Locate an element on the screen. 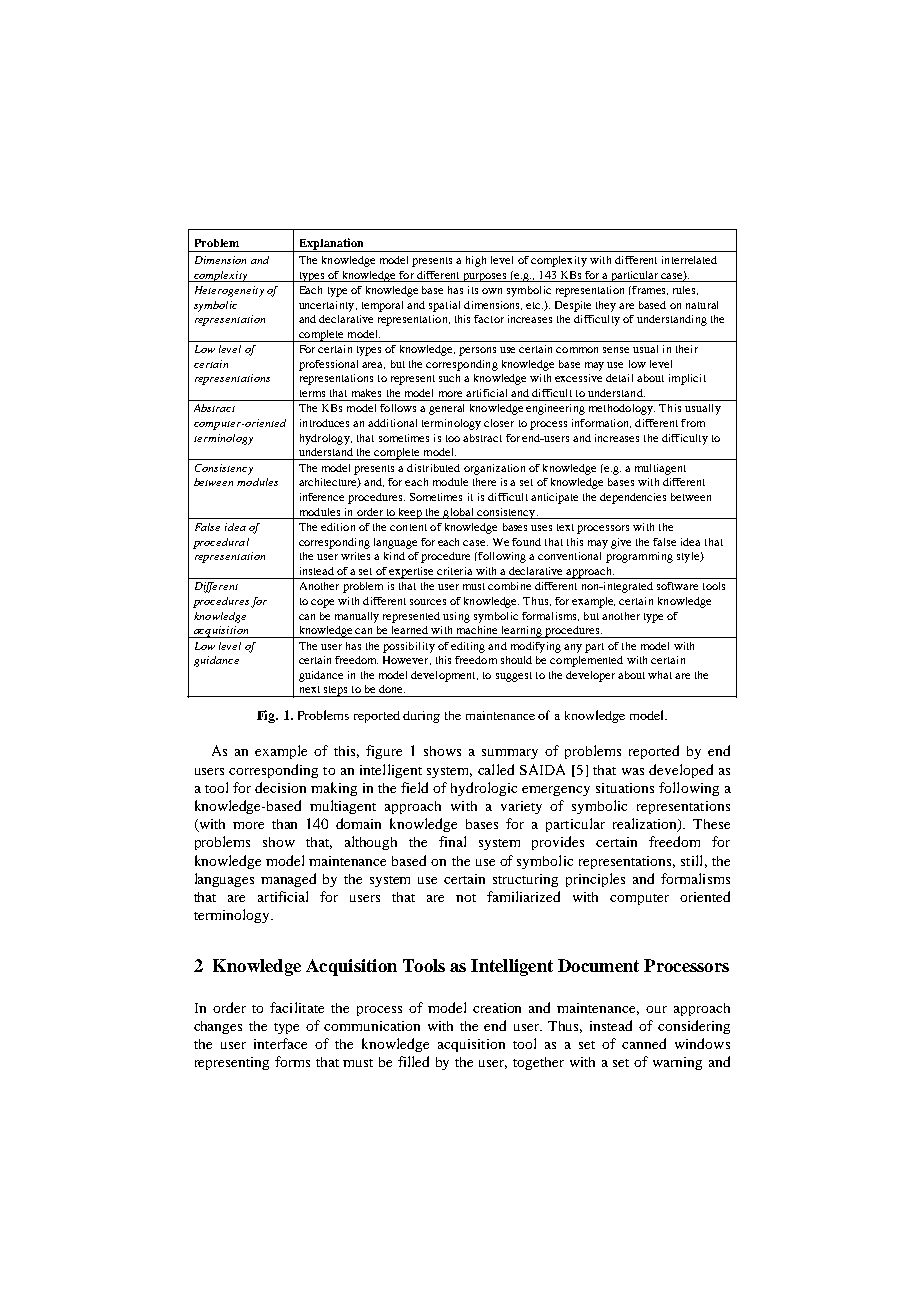 Image resolution: width=924 pixels, height=1308 pixels. creation is located at coordinates (497, 1008).
